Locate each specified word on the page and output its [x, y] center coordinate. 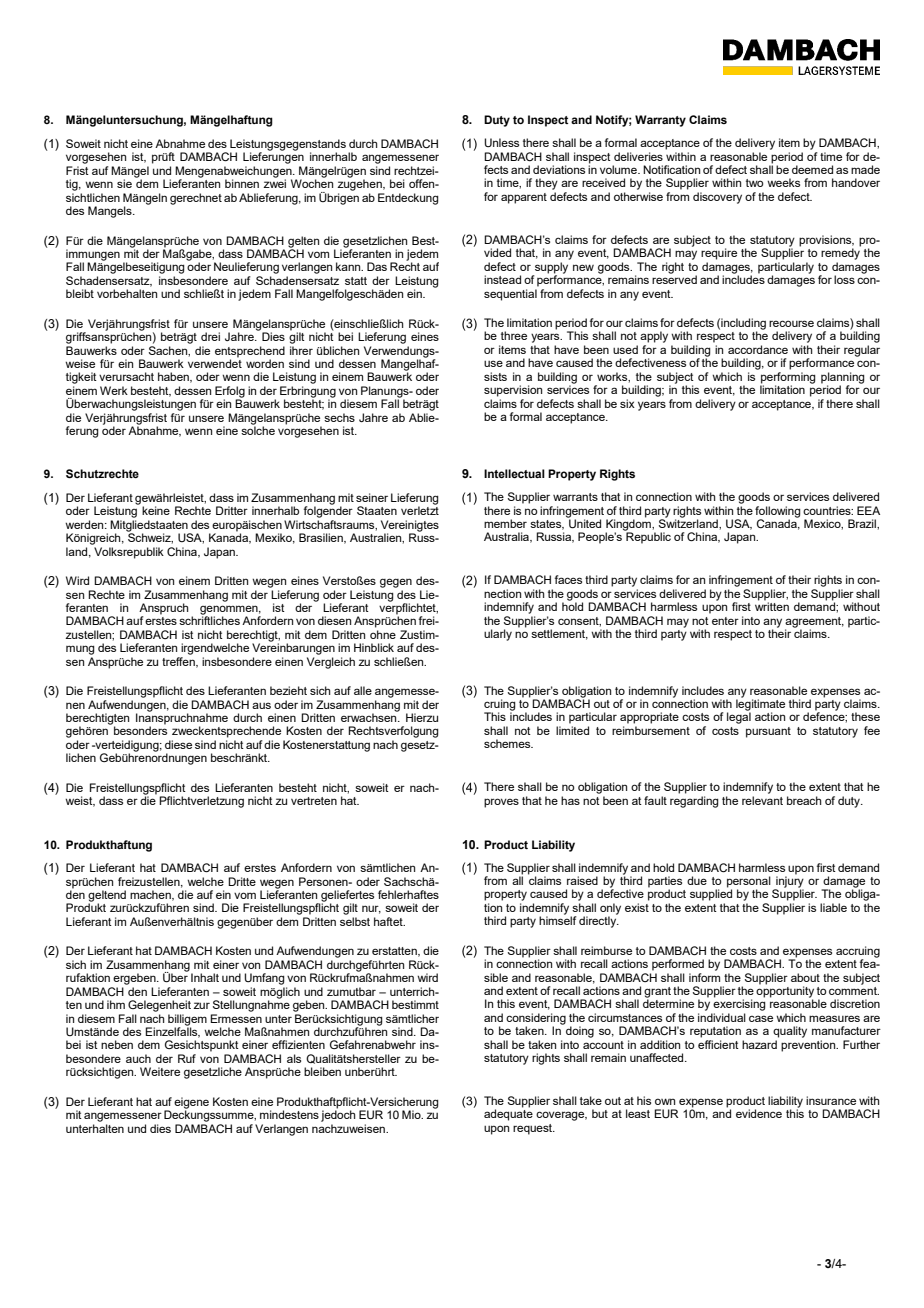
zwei [274, 182]
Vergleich [331, 663]
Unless [501, 142]
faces [568, 579]
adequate [508, 1115]
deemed [812, 169]
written [772, 605]
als [294, 1058]
